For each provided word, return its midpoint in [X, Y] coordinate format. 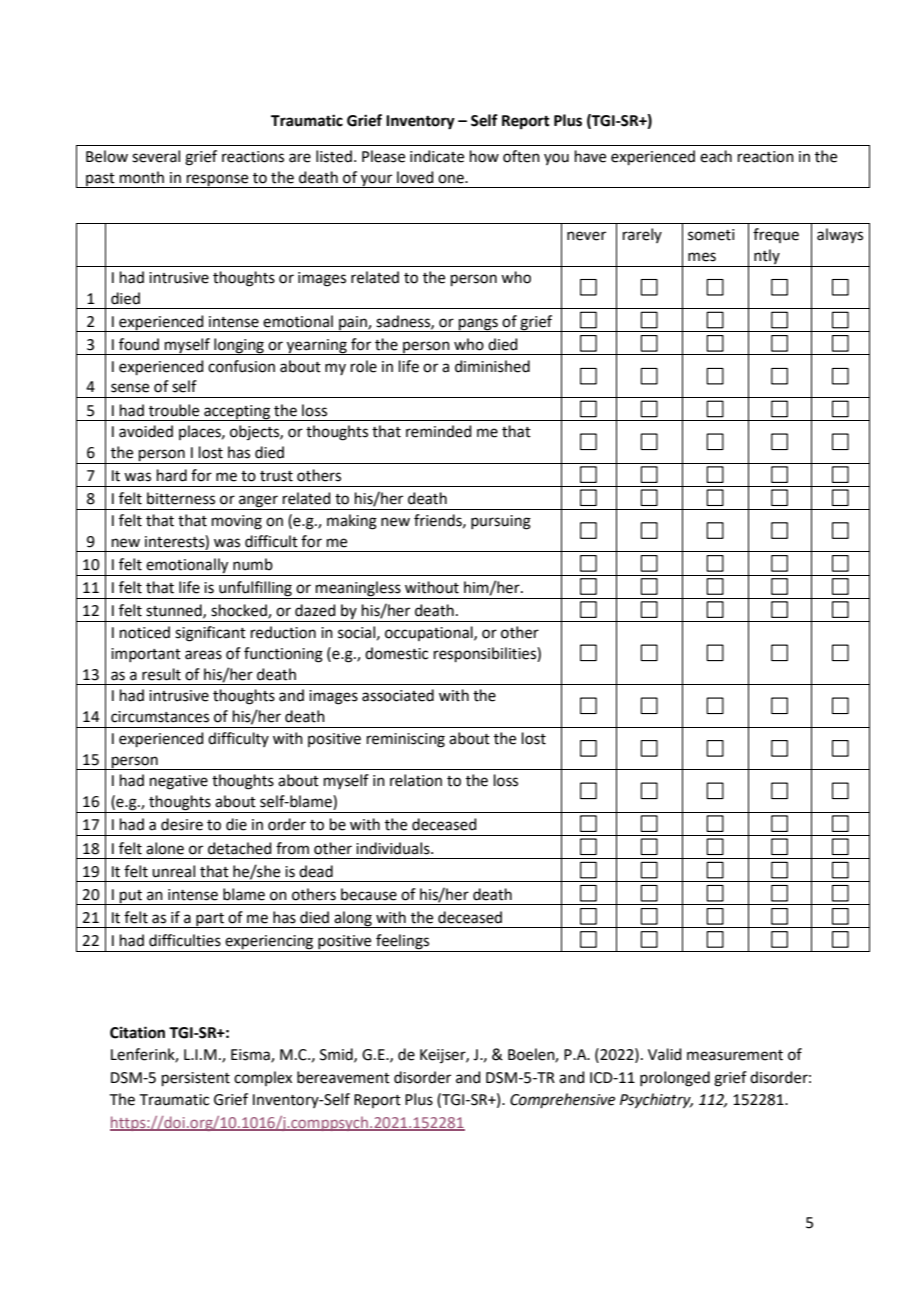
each [716, 156]
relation [416, 780]
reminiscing [406, 740]
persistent [196, 1079]
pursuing [501, 522]
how [484, 156]
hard [172, 475]
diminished [492, 366]
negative [179, 782]
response [218, 181]
